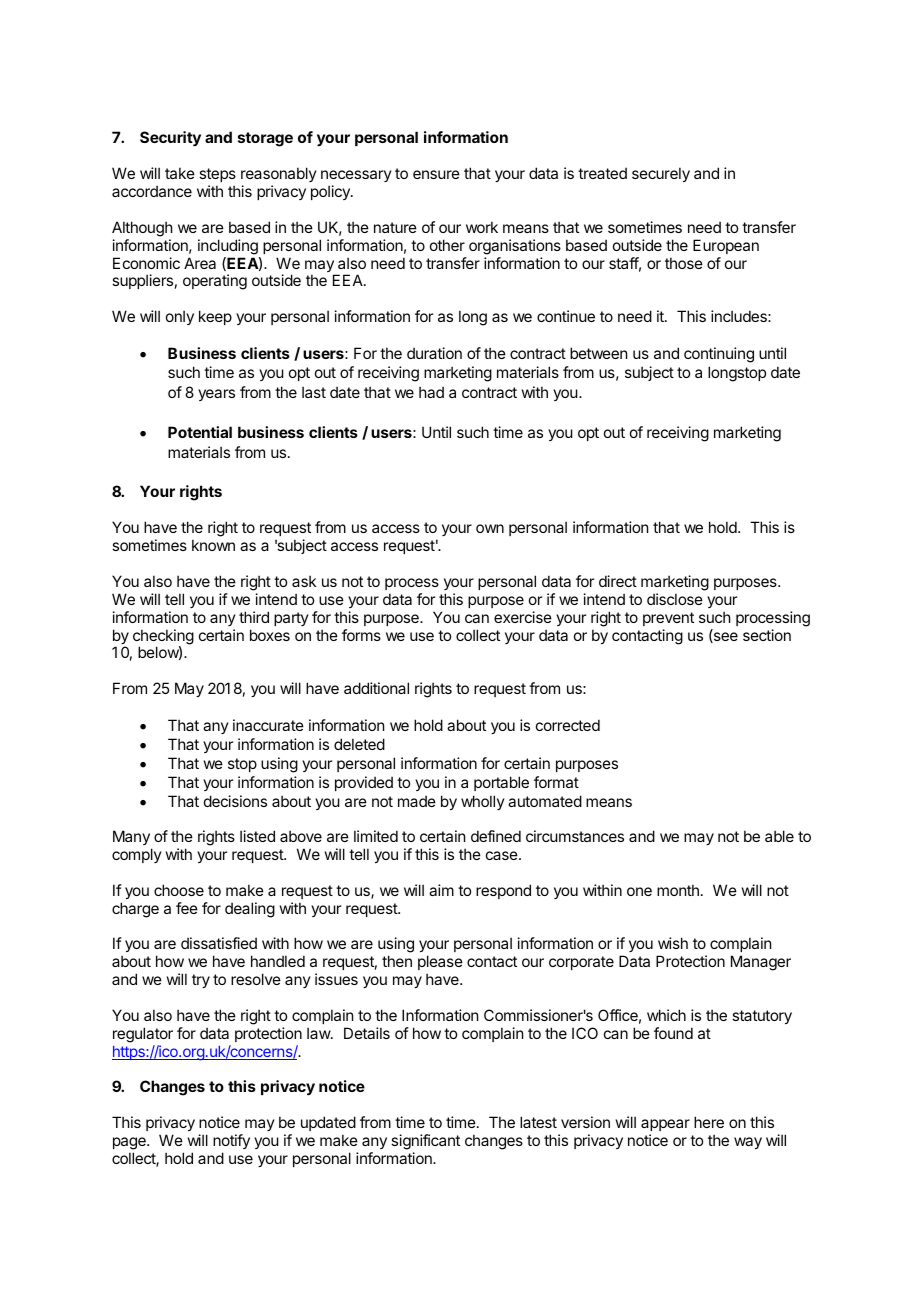 Image resolution: width=924 pixels, height=1308 pixels. Describe the element at coordinates (523, 617) in the document. I see `exercise` at that location.
